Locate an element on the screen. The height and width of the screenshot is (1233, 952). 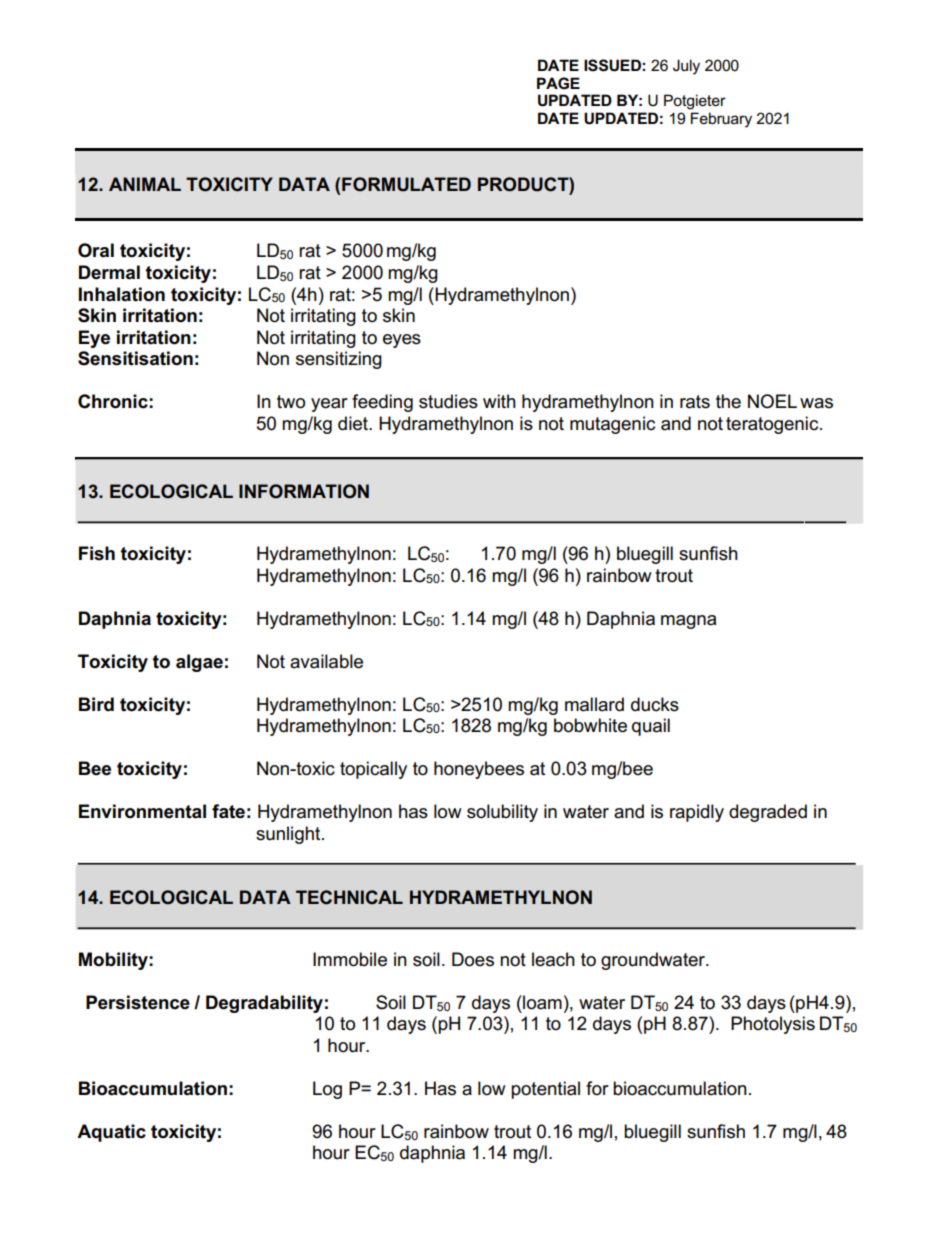
Photolysis is located at coordinates (773, 1025).
